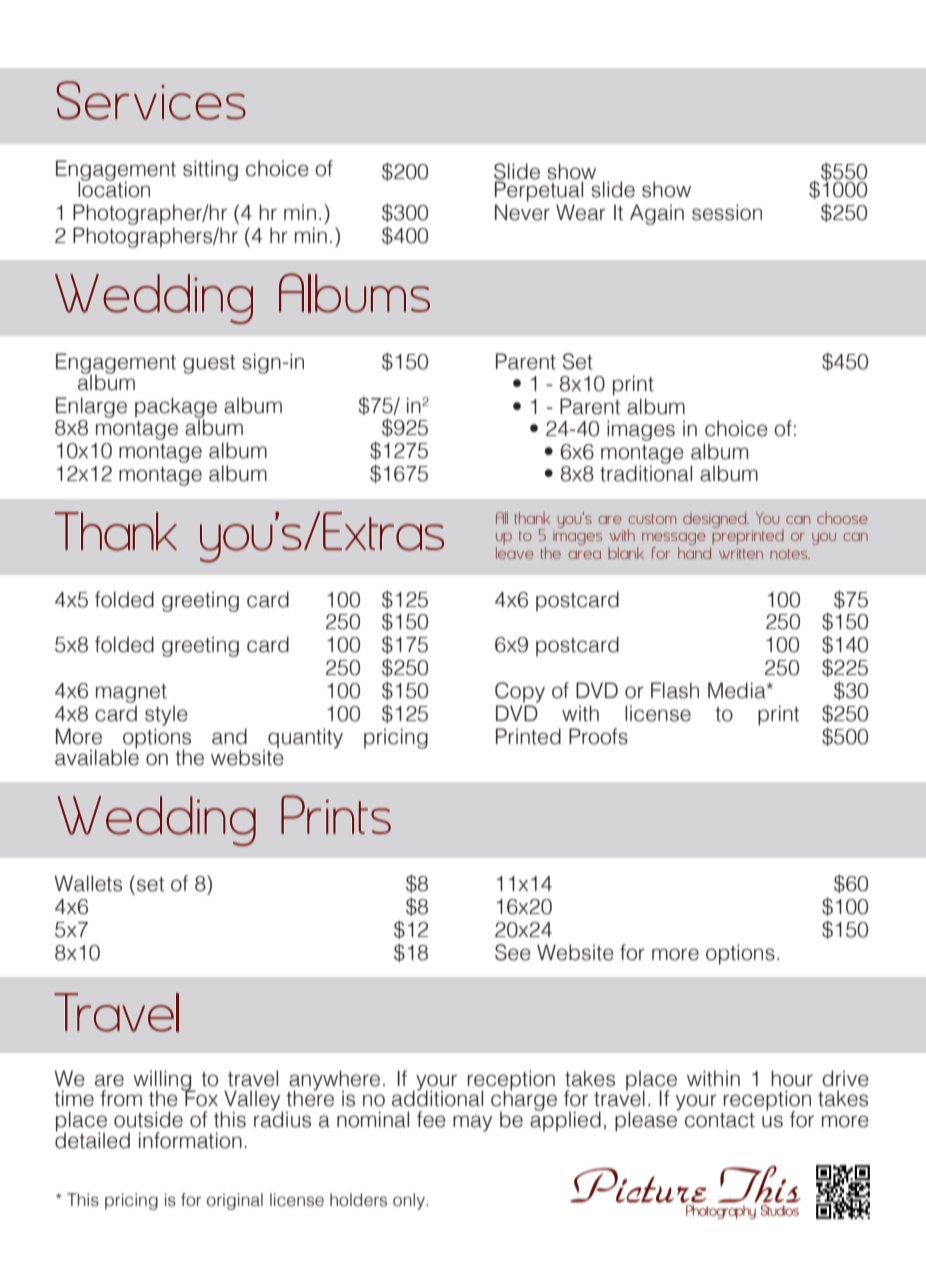 The width and height of the page is (926, 1288). What do you see at coordinates (151, 100) in the page?
I see `Services` at bounding box center [151, 100].
